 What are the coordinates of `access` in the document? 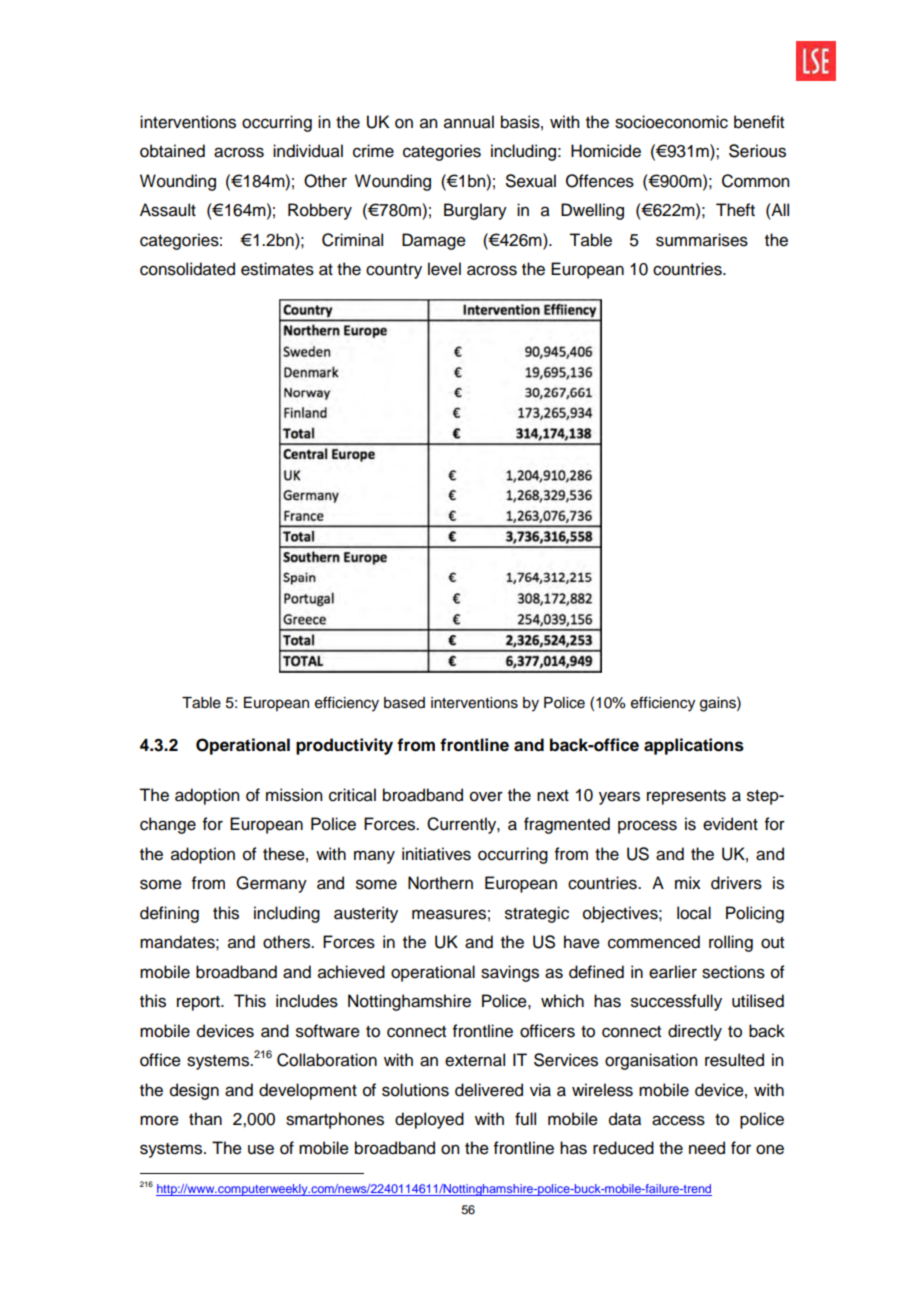 It's located at (678, 1120).
